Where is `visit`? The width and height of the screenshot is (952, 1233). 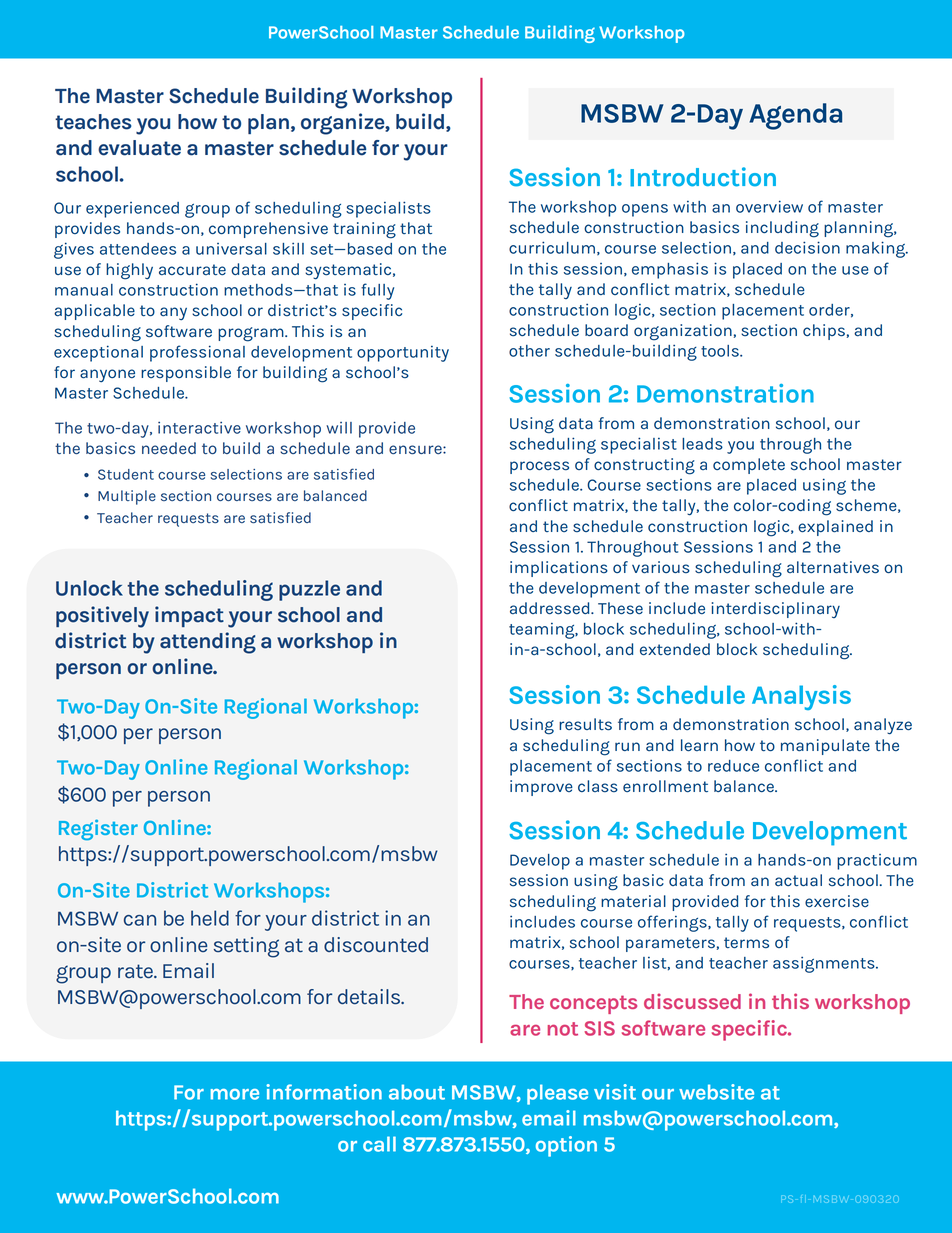
visit is located at coordinates (615, 1092).
